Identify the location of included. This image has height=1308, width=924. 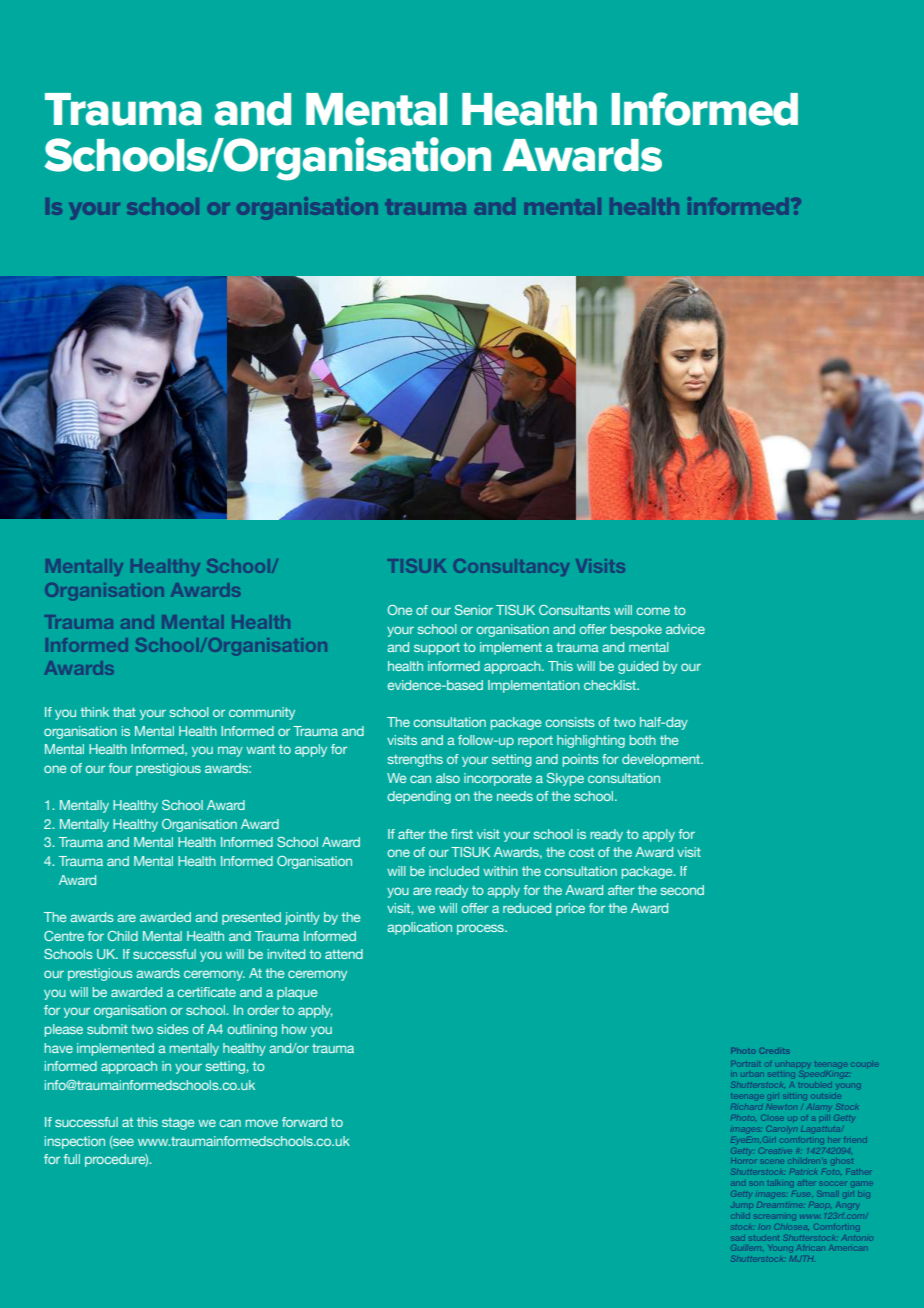
(454, 871).
